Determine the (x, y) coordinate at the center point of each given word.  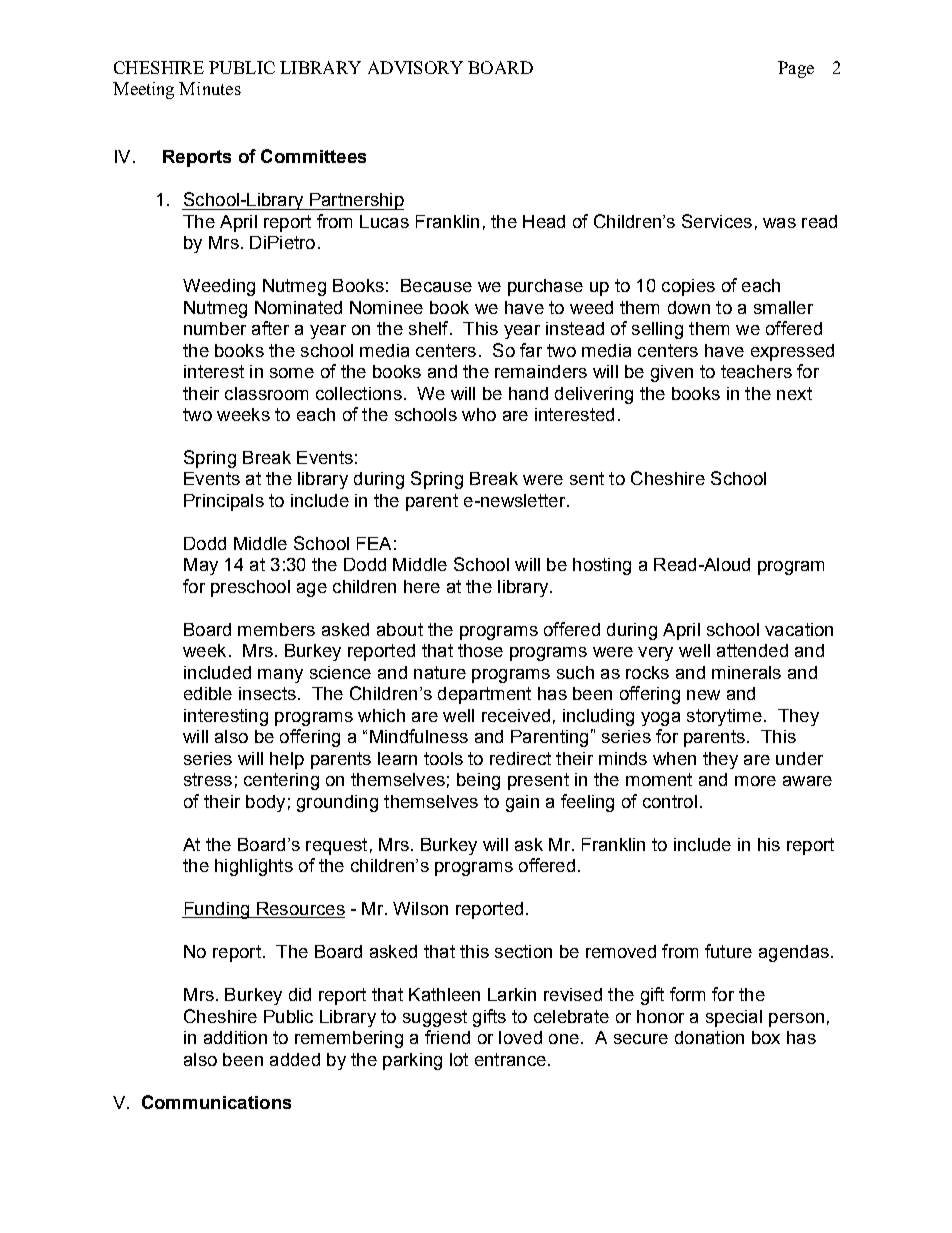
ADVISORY (415, 67)
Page (796, 69)
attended (752, 650)
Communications (216, 1102)
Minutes (210, 88)
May (201, 566)
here (422, 586)
